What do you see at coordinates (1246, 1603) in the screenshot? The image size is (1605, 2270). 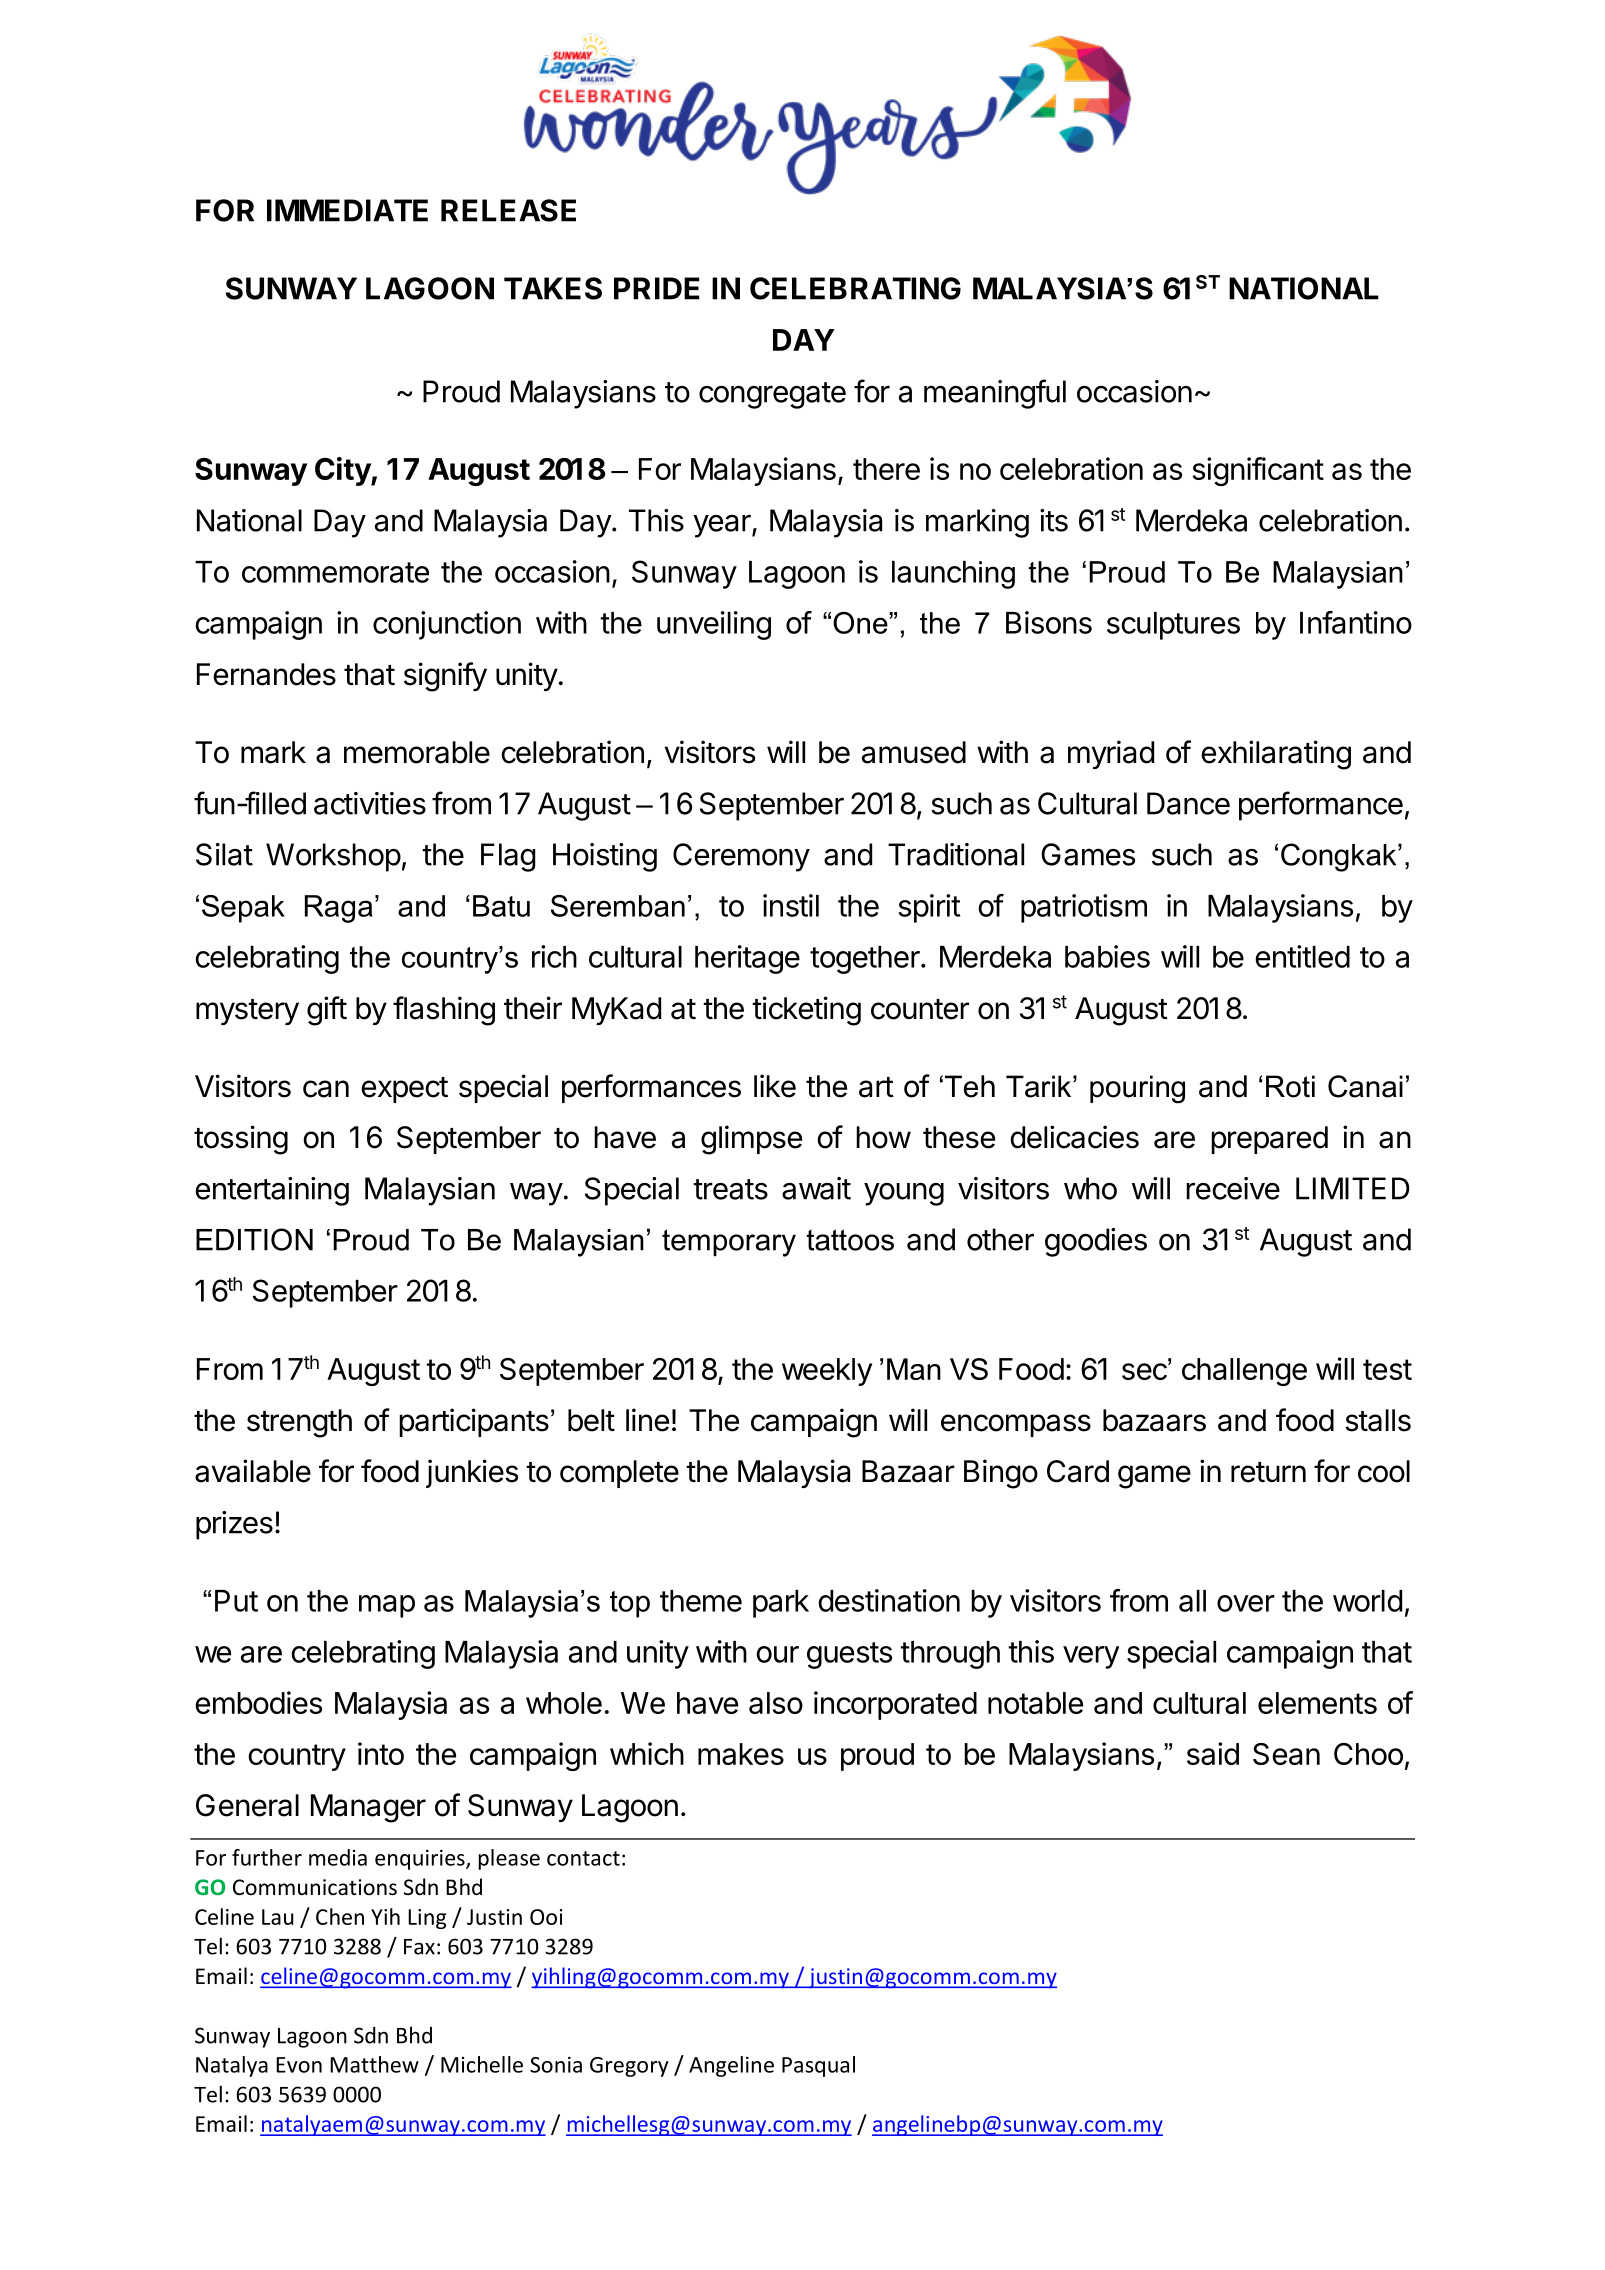 I see `over` at bounding box center [1246, 1603].
